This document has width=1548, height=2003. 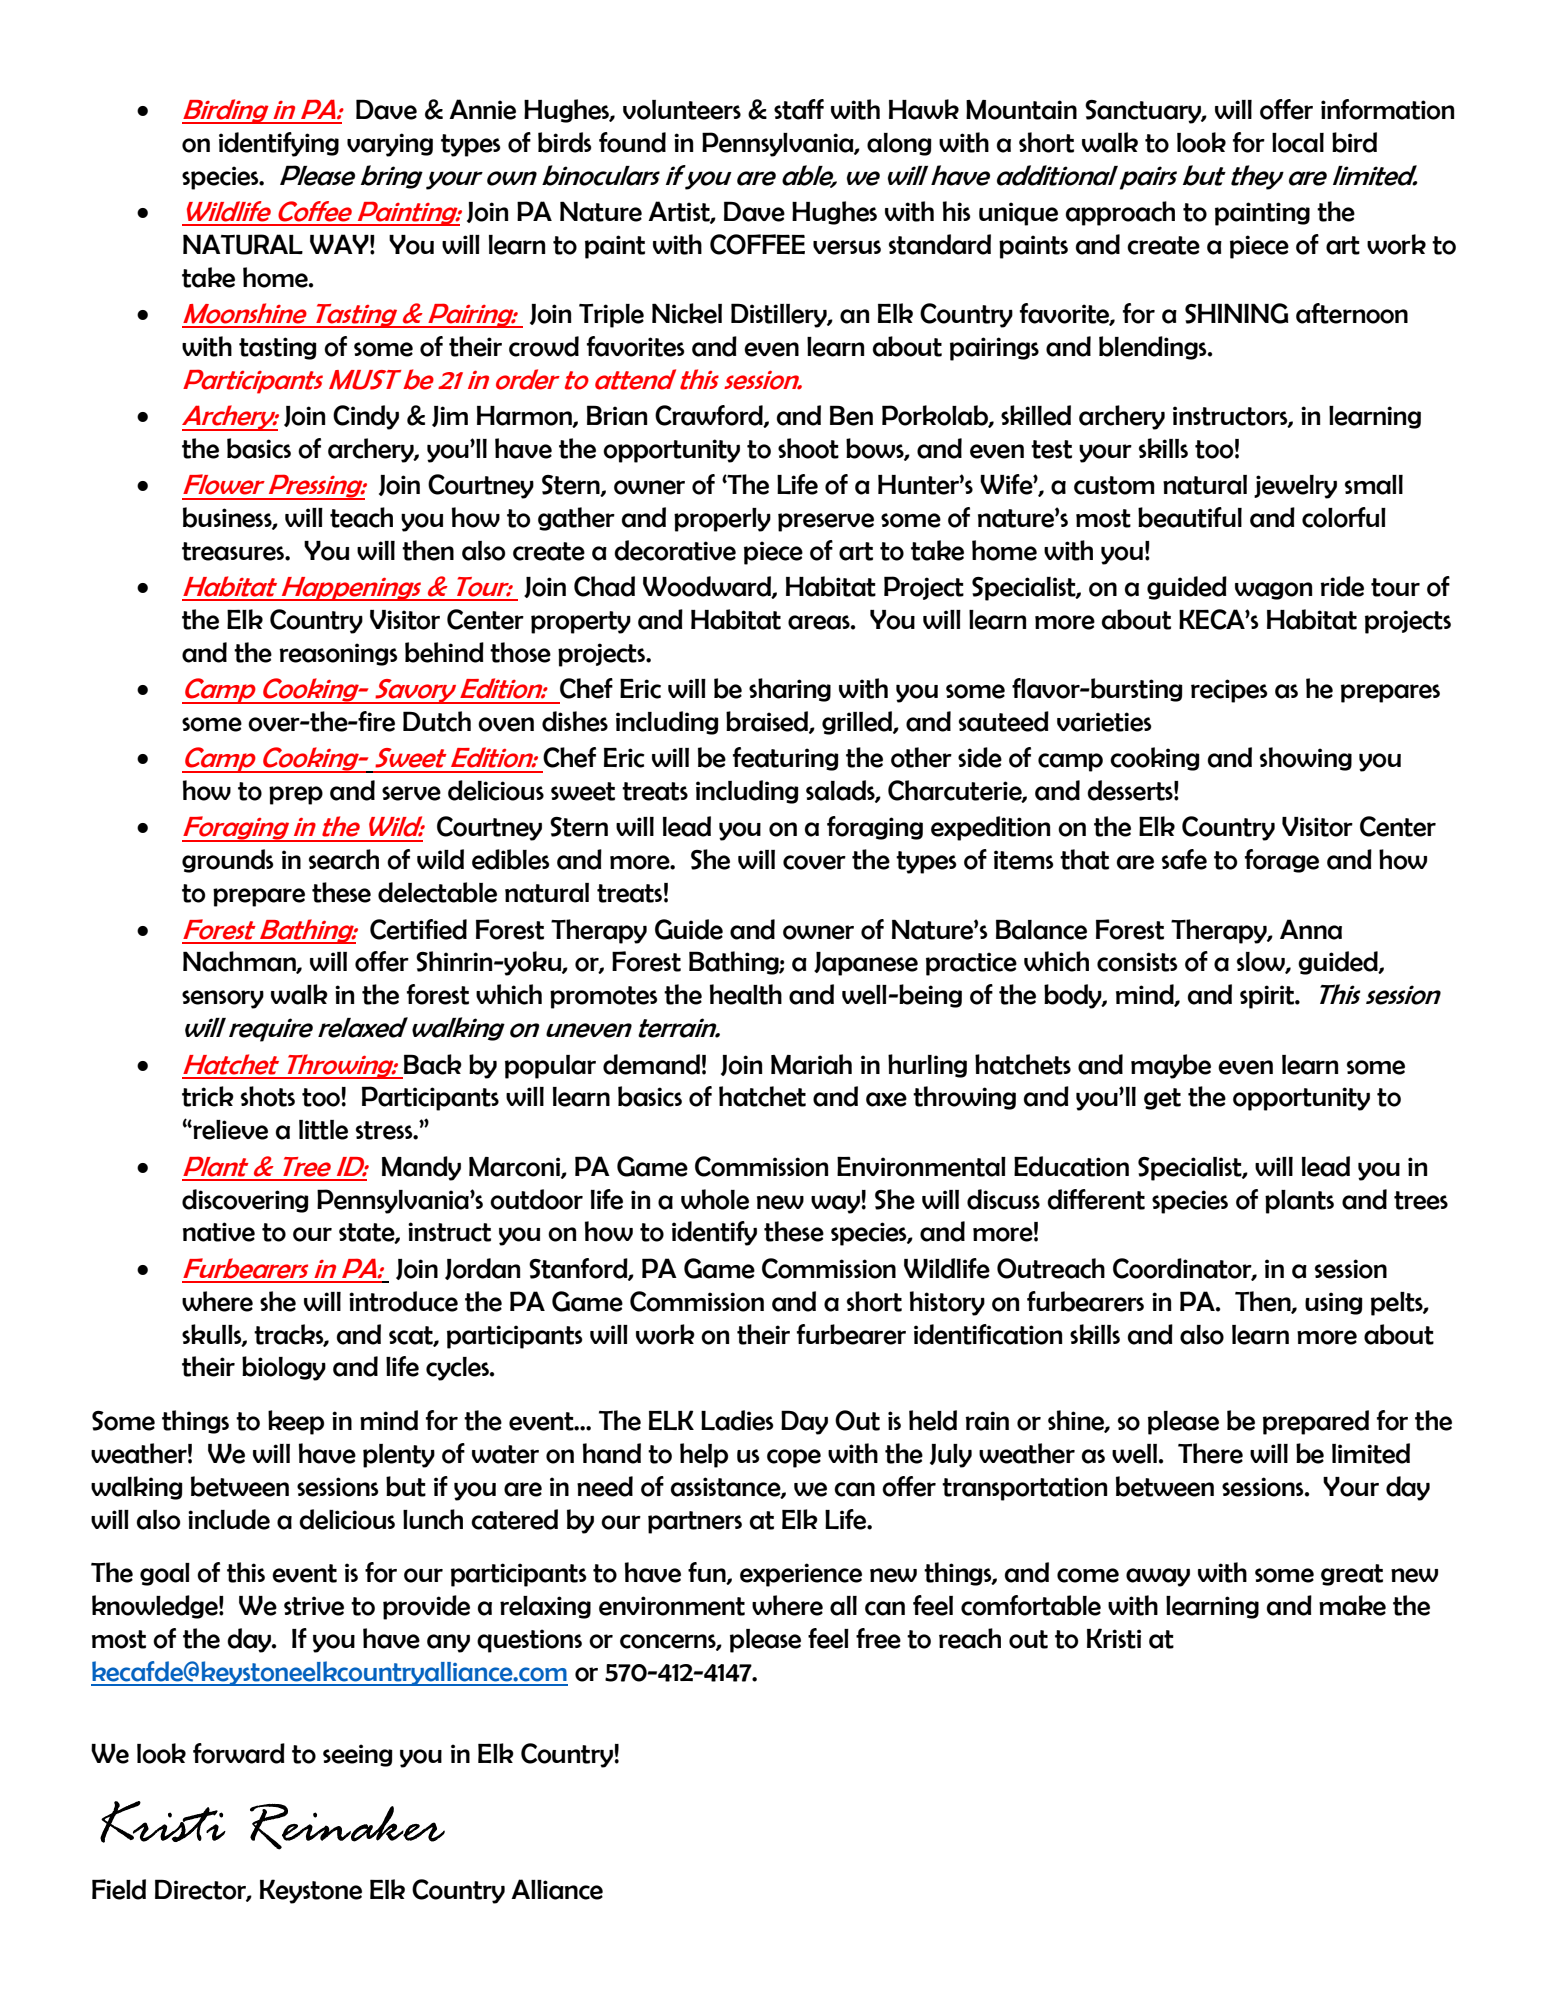 I want to click on partners, so click(x=695, y=1522).
